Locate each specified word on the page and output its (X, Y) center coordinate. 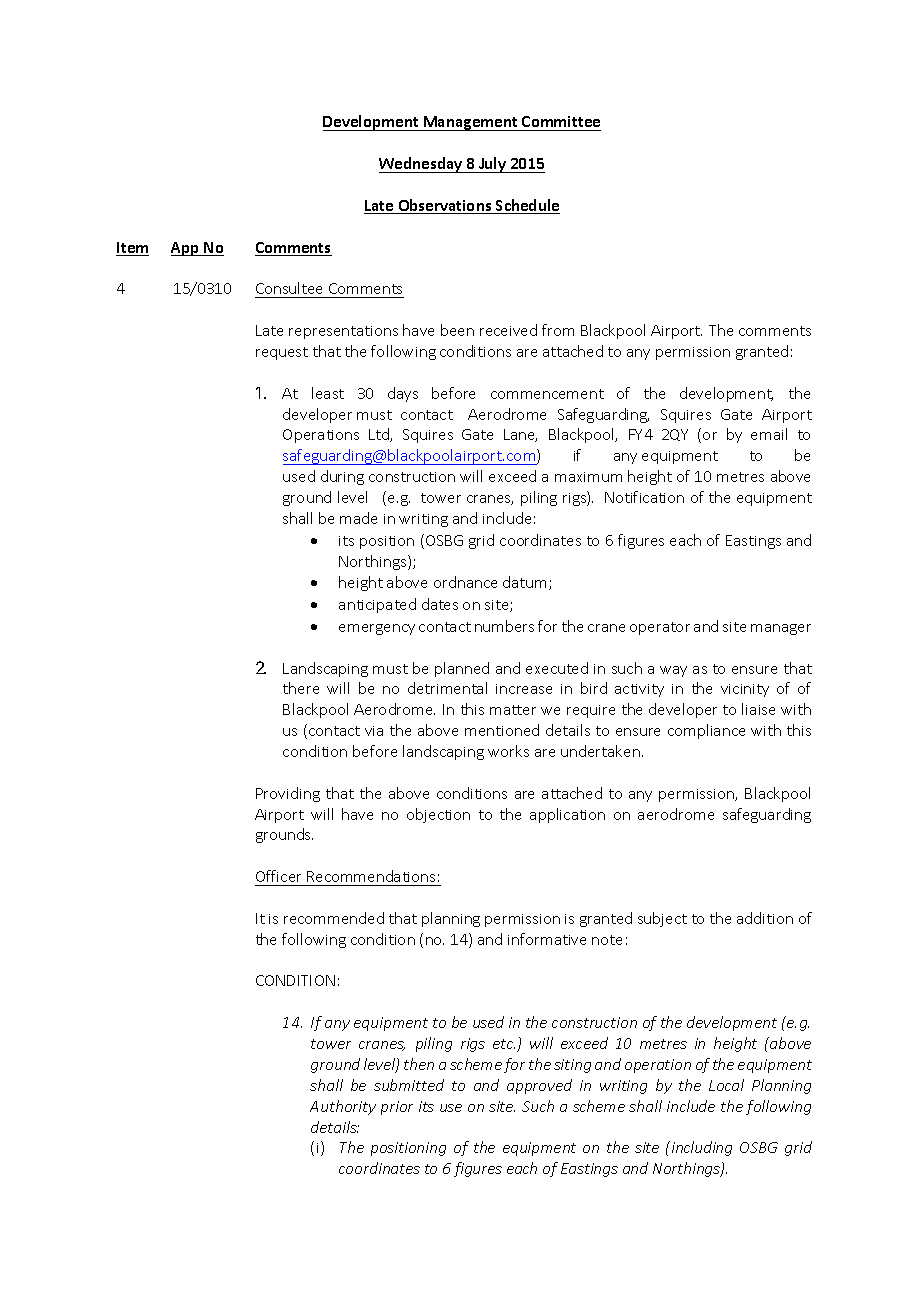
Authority (343, 1107)
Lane (520, 435)
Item (132, 249)
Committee (560, 123)
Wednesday (422, 165)
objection (438, 815)
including (700, 1148)
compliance (706, 731)
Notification (644, 497)
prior (397, 1108)
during (342, 477)
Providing (288, 794)
